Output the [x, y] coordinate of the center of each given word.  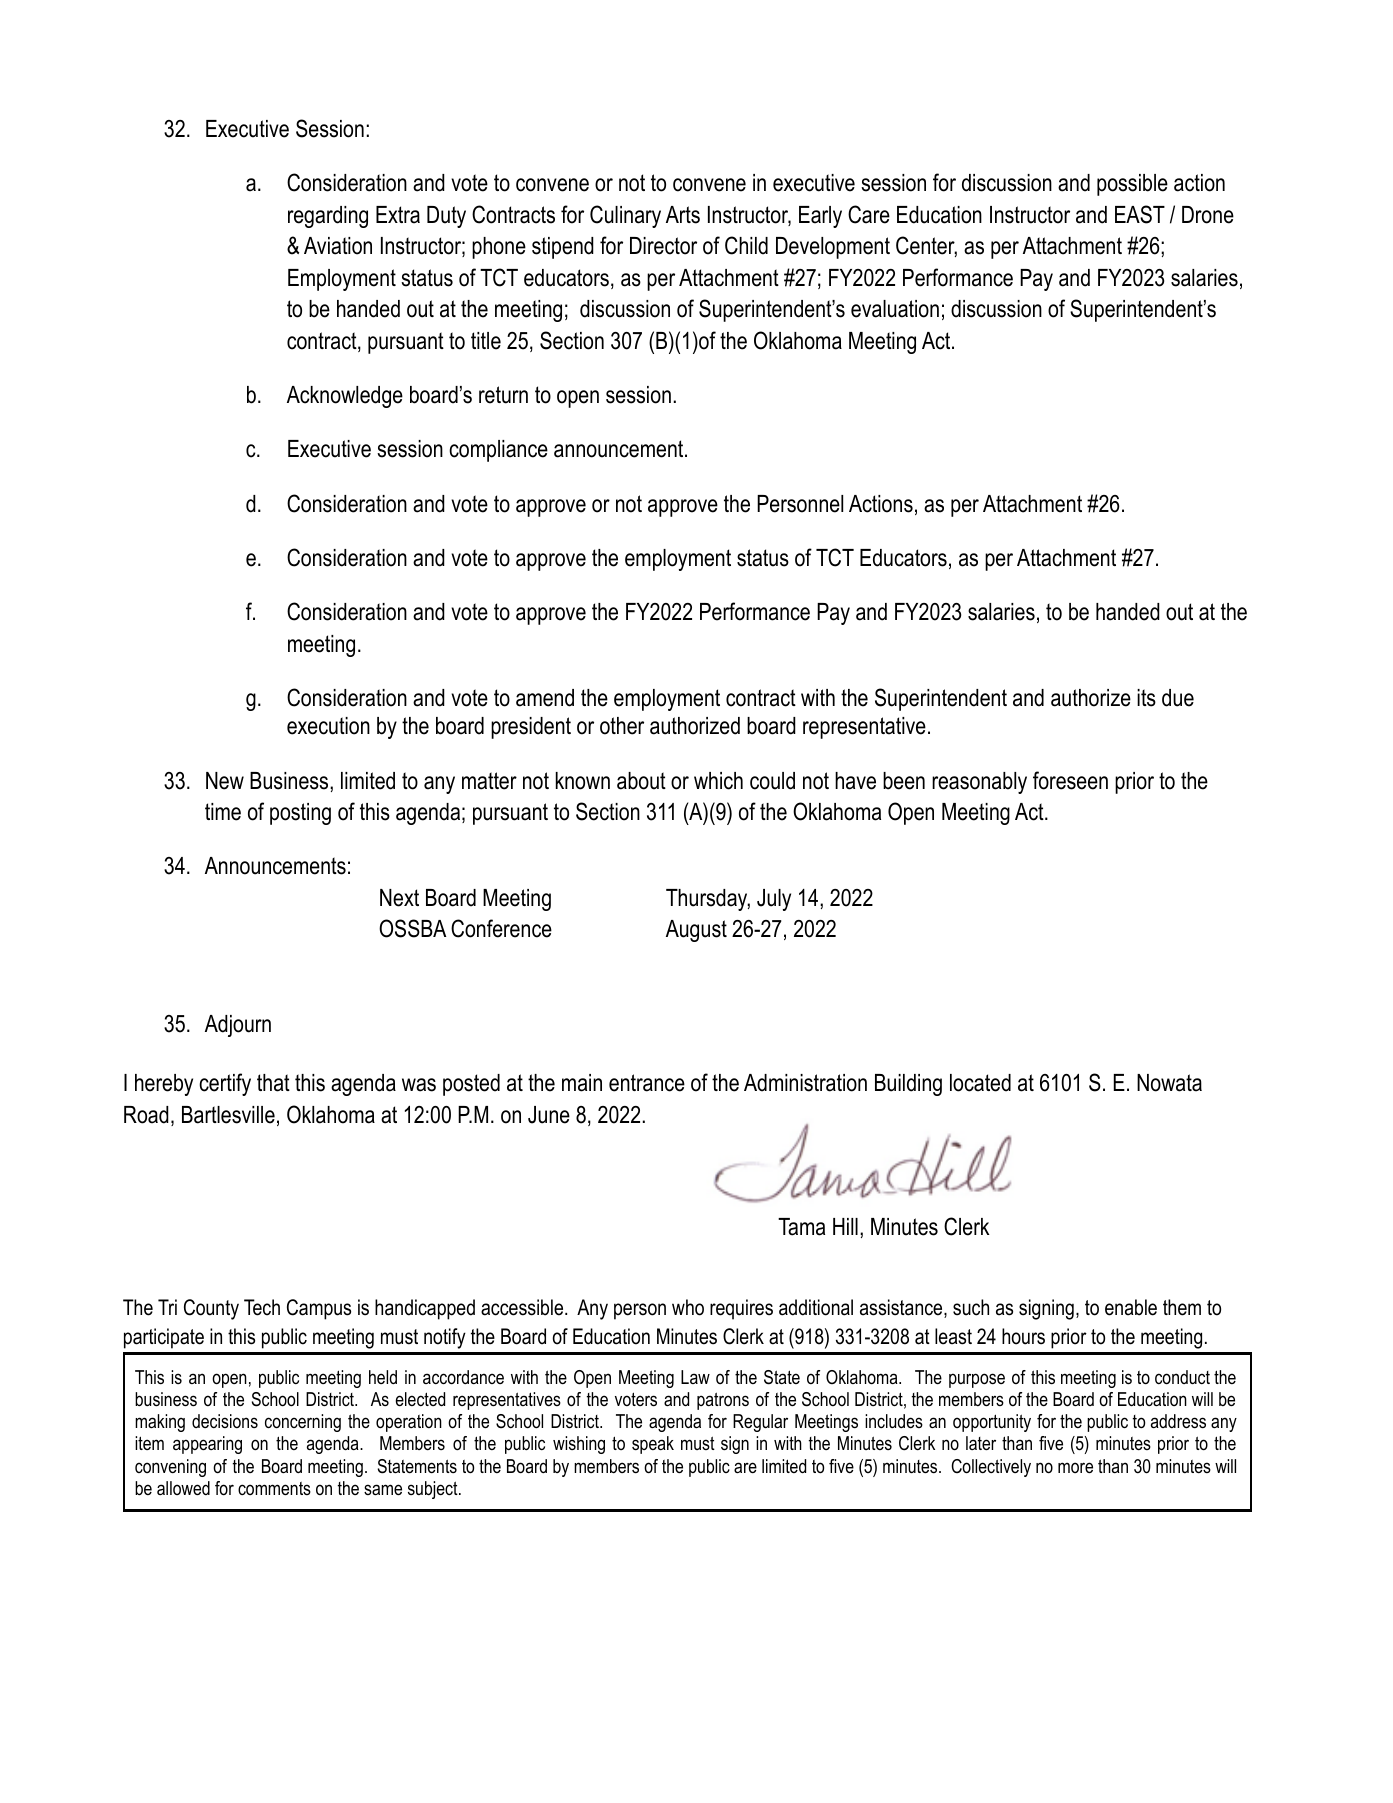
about [641, 781]
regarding [328, 217]
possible [1132, 185]
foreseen [1070, 780]
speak [653, 1445]
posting [300, 814]
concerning [303, 1423]
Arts [683, 215]
